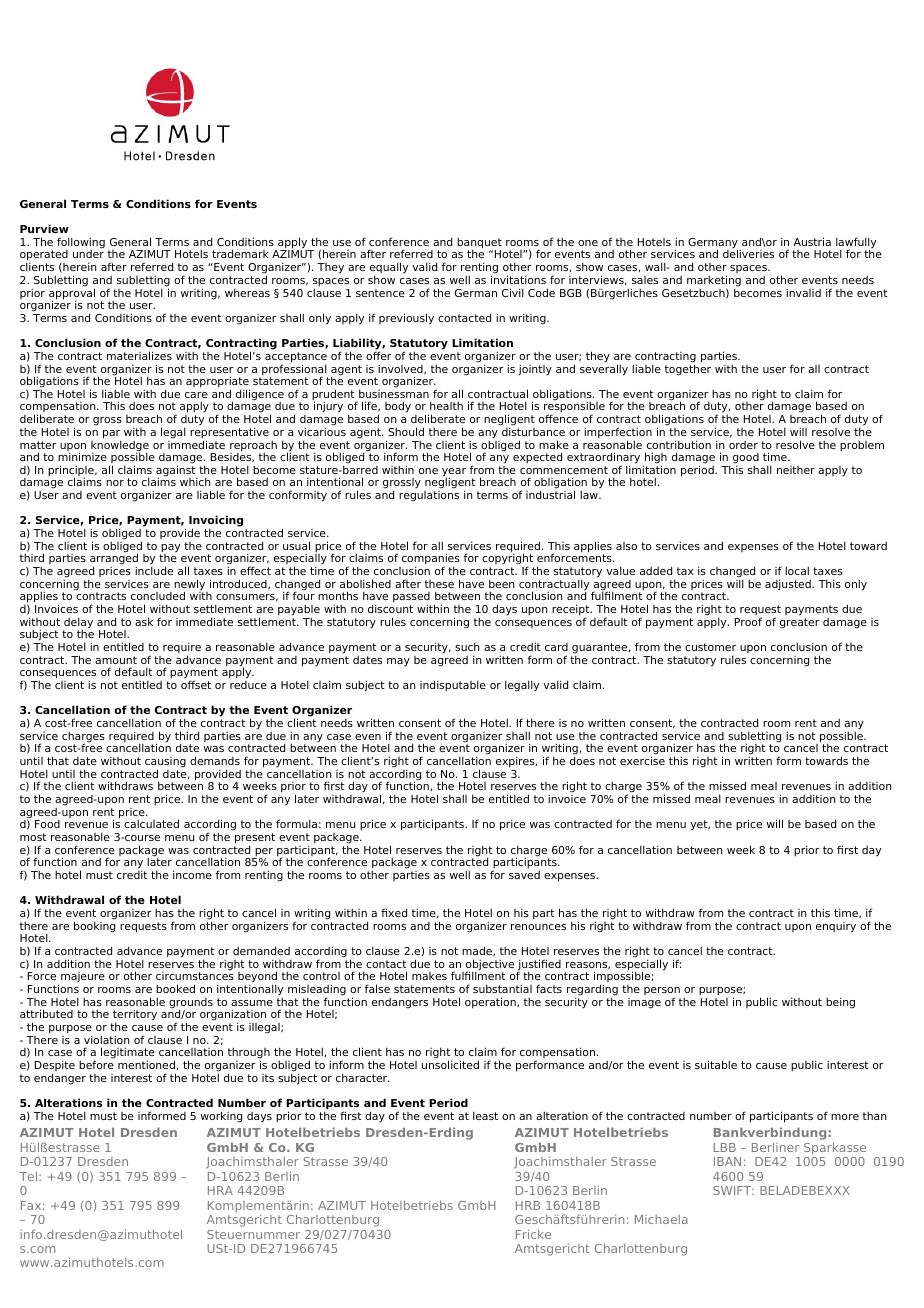  I want to click on indisputable, so click(453, 685).
